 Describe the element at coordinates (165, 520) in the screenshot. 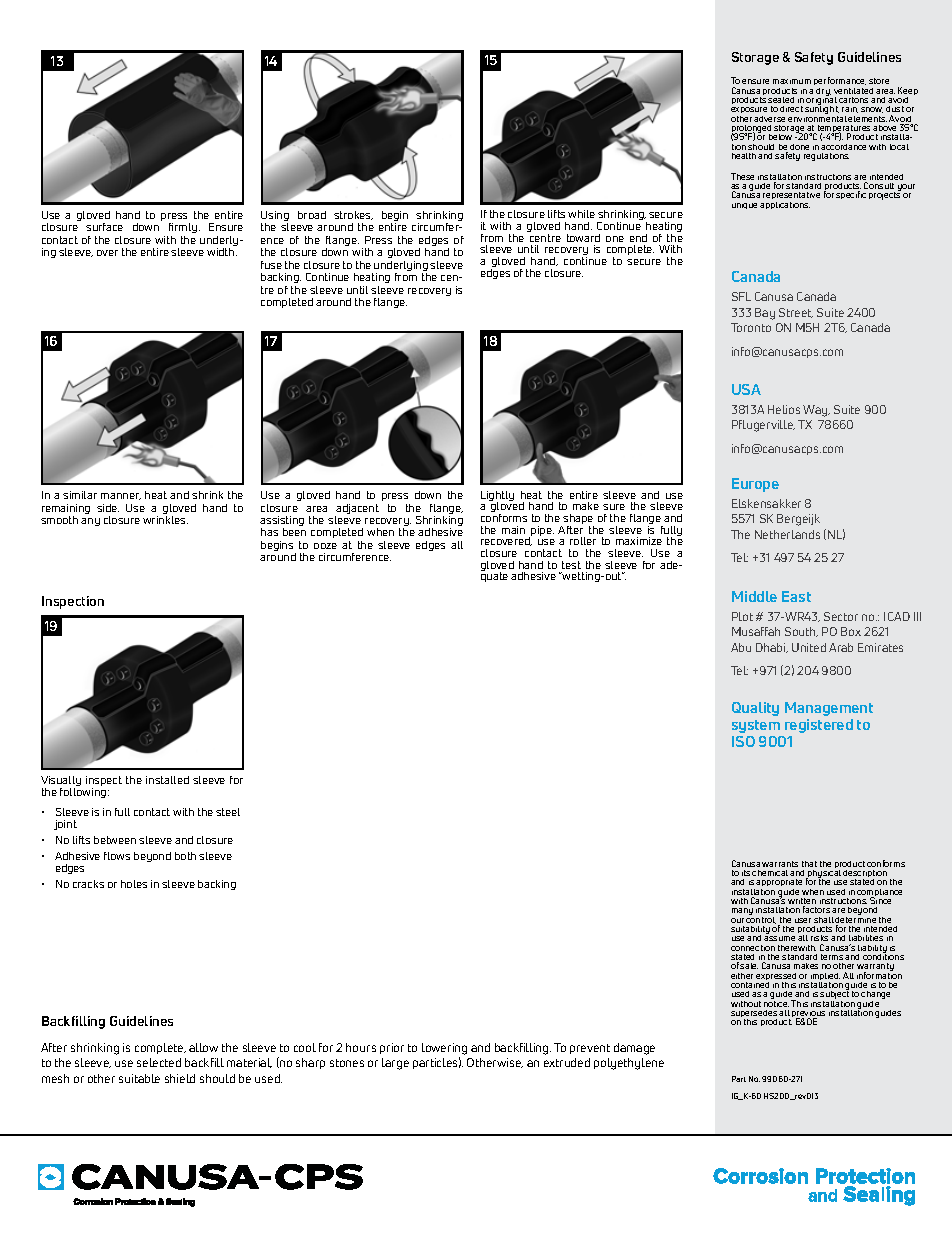

I see `wrinkles` at that location.
